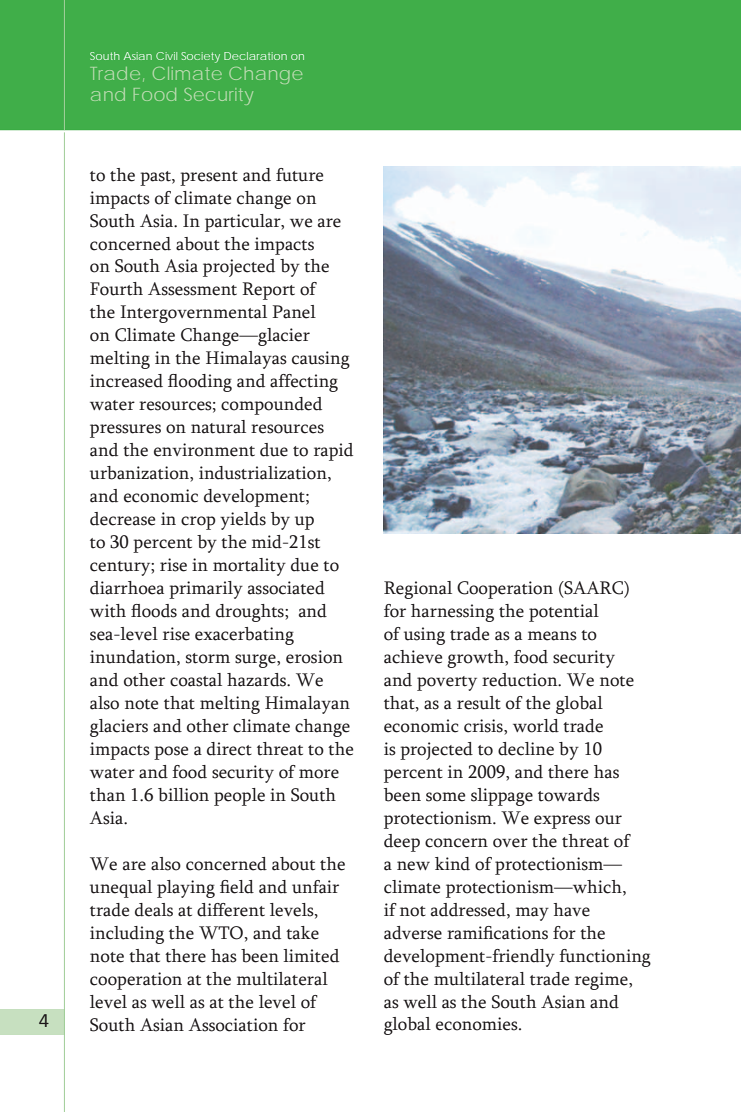 The width and height of the screenshot is (741, 1112). I want to click on Civil, so click(166, 56).
